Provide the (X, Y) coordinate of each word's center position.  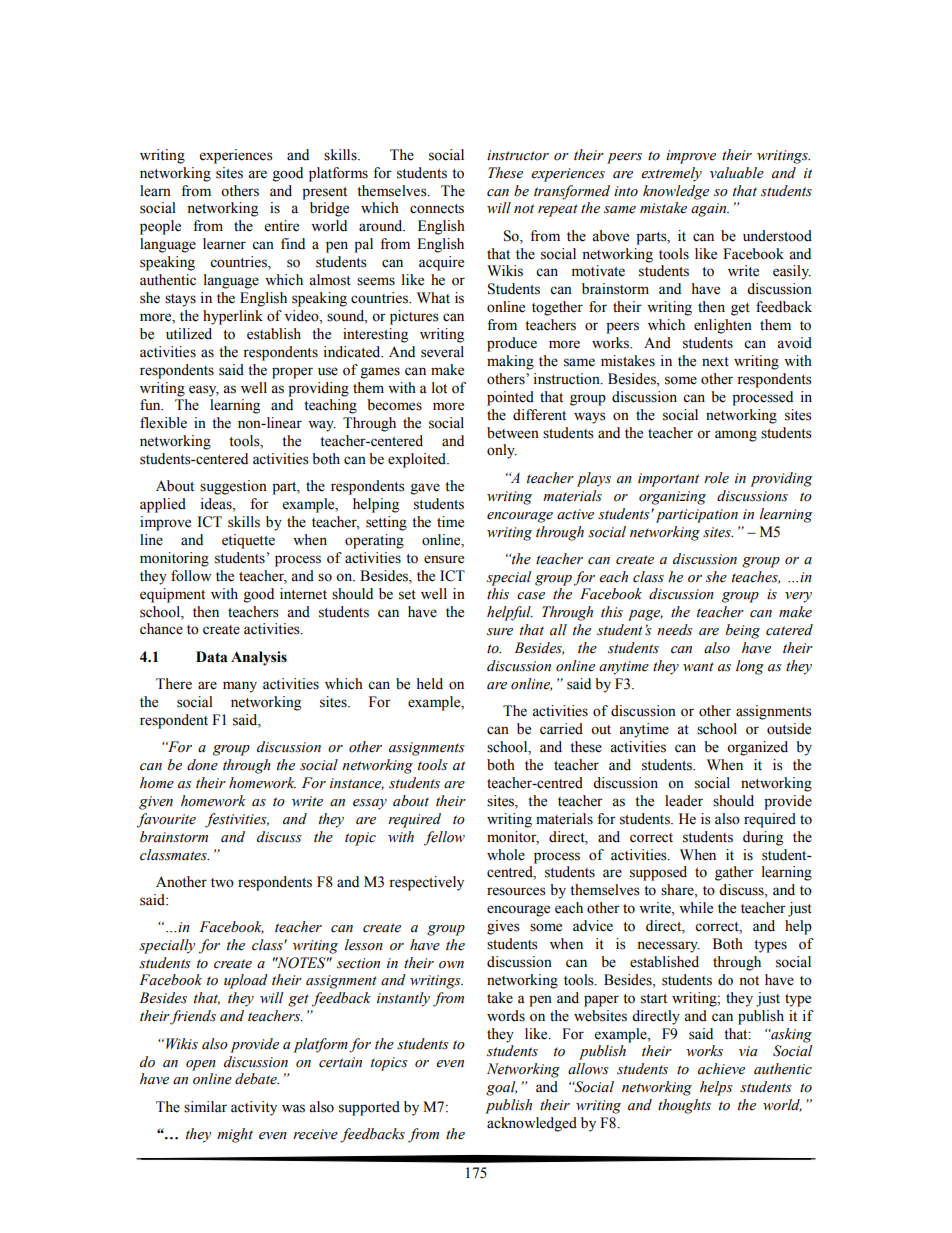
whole (506, 855)
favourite (166, 820)
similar (205, 1107)
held (430, 684)
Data (212, 657)
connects (437, 209)
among (736, 436)
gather (734, 873)
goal (501, 1088)
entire (282, 226)
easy (204, 391)
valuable (737, 173)
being (743, 631)
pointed (510, 398)
